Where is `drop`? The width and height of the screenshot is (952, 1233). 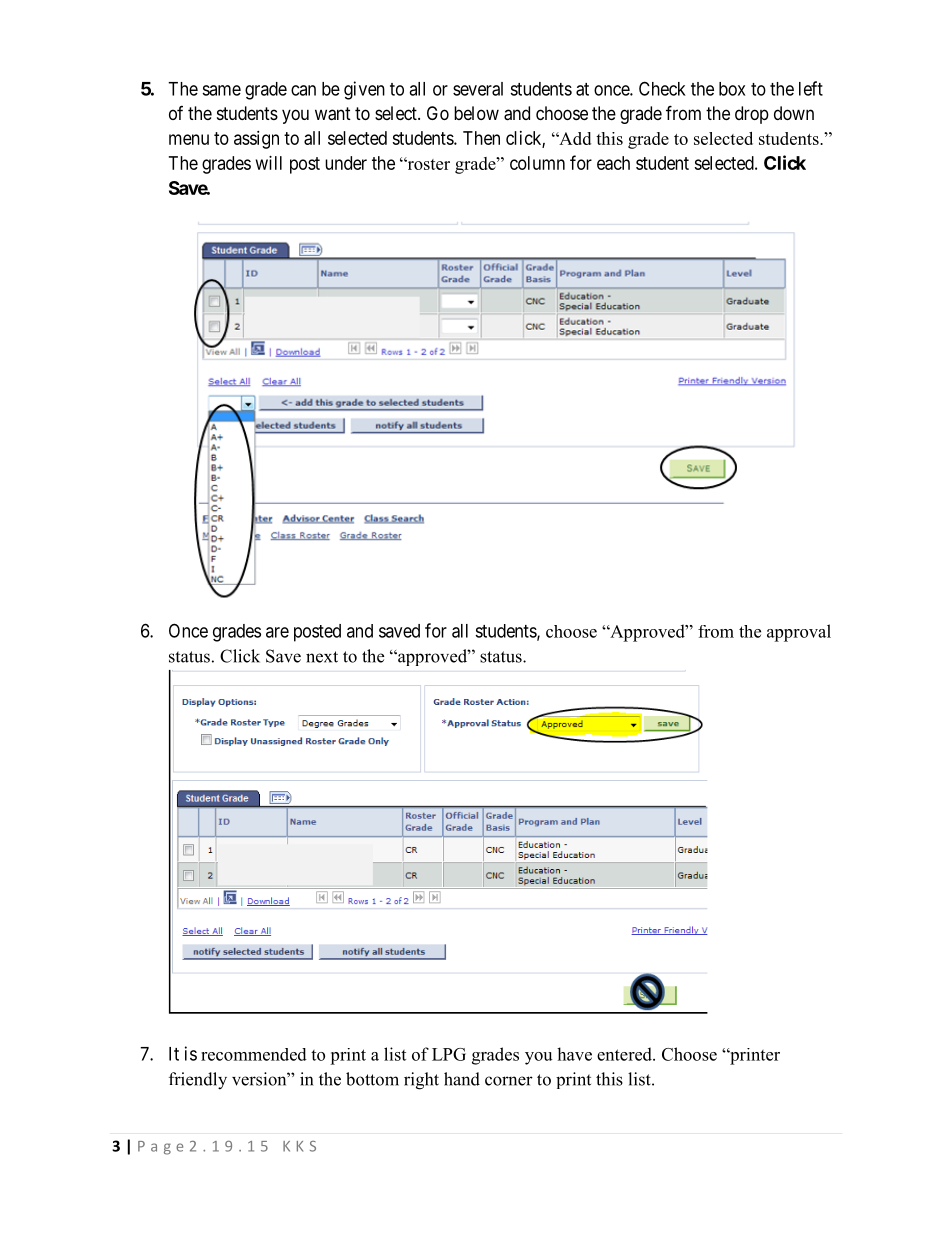
drop is located at coordinates (752, 115).
